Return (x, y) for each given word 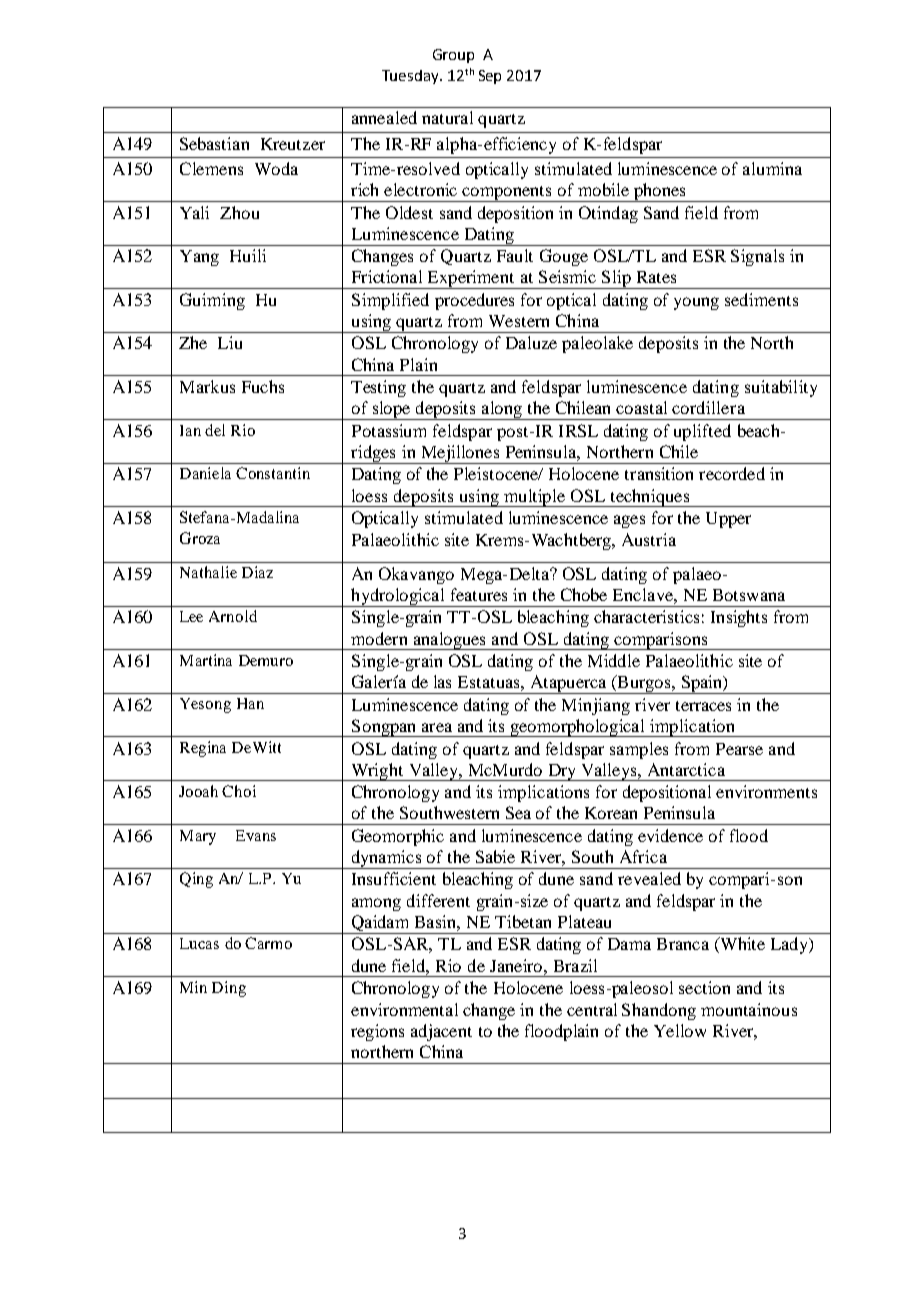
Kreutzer (293, 144)
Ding (229, 989)
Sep (490, 77)
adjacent (441, 1032)
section (704, 987)
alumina (772, 168)
